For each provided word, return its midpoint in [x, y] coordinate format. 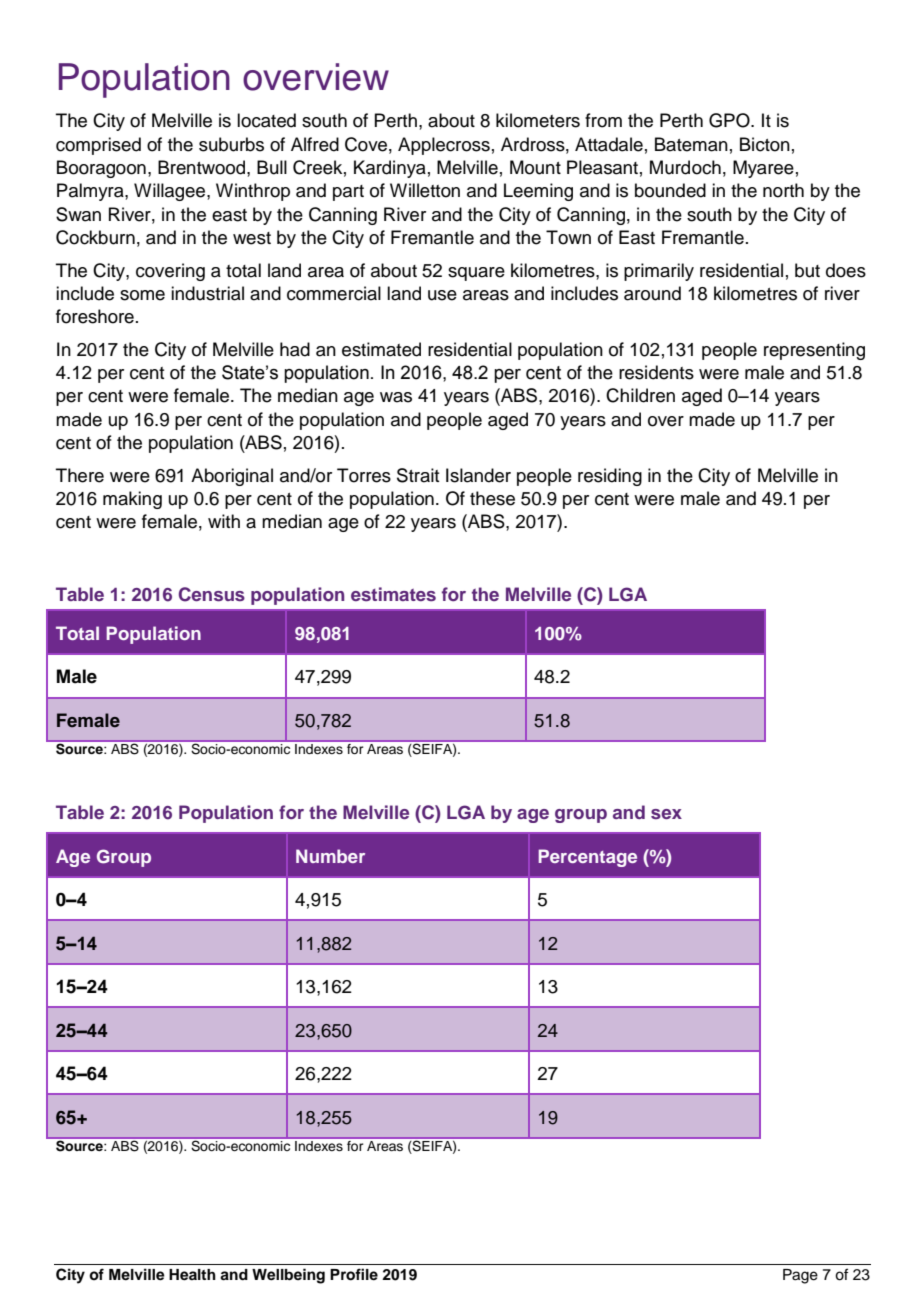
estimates [393, 594]
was [396, 397]
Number [330, 856]
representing [814, 351]
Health [192, 1275]
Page [800, 1276]
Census [212, 594]
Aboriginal [232, 477]
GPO [730, 120]
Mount [535, 167]
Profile [354, 1274]
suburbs [231, 144]
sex [666, 814]
